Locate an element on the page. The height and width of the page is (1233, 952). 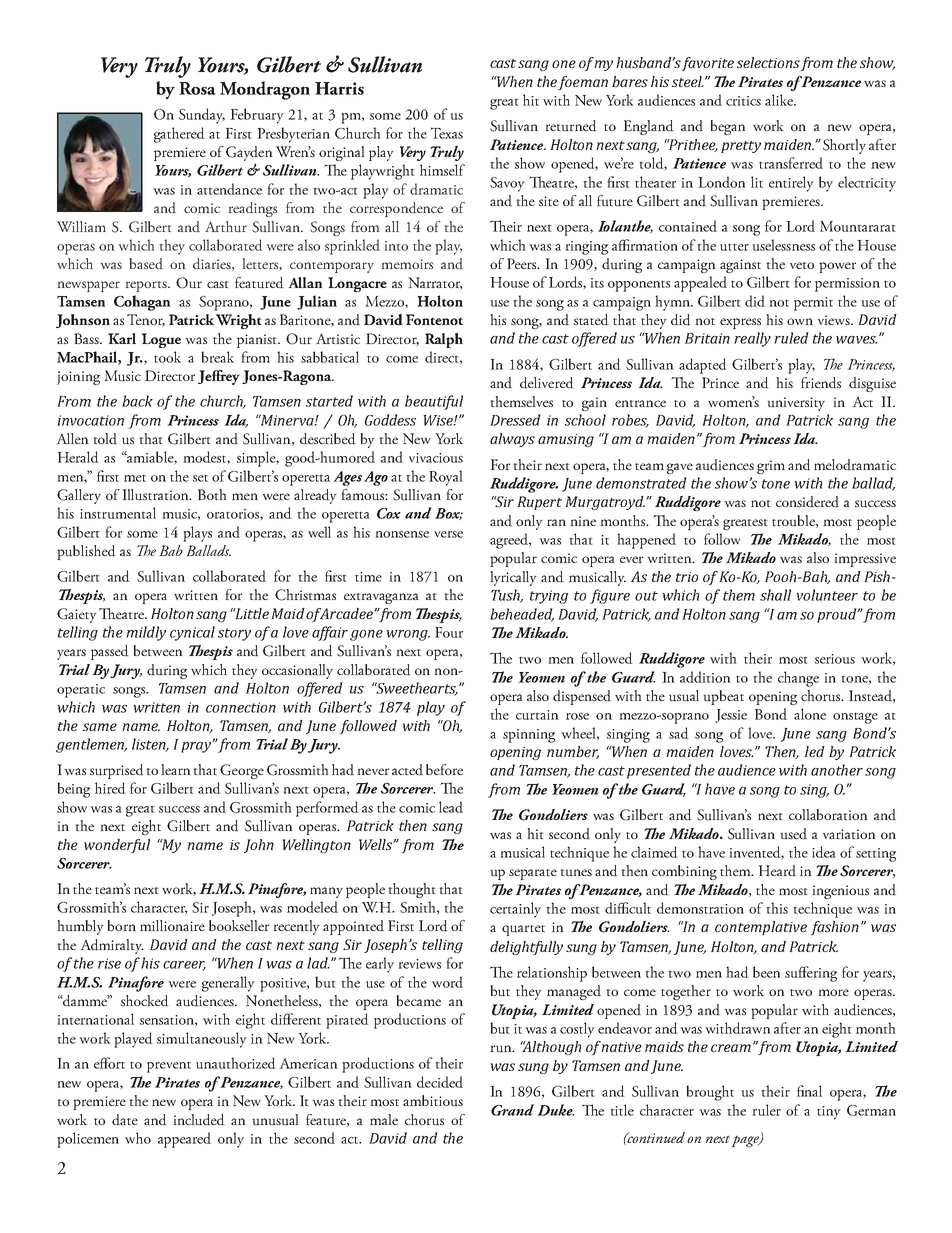
ruler is located at coordinates (766, 1110).
